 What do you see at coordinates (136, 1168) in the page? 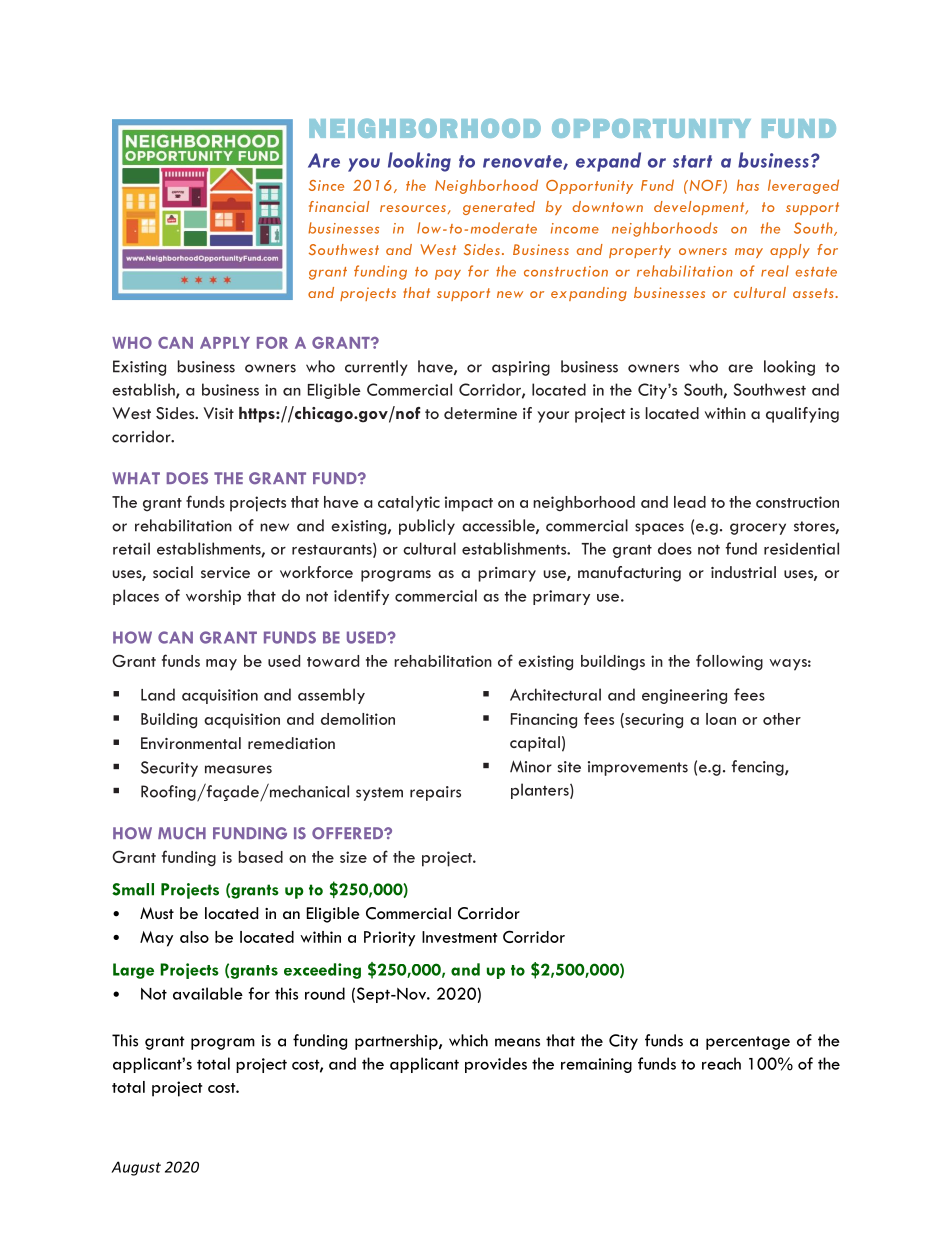
I see `August` at bounding box center [136, 1168].
